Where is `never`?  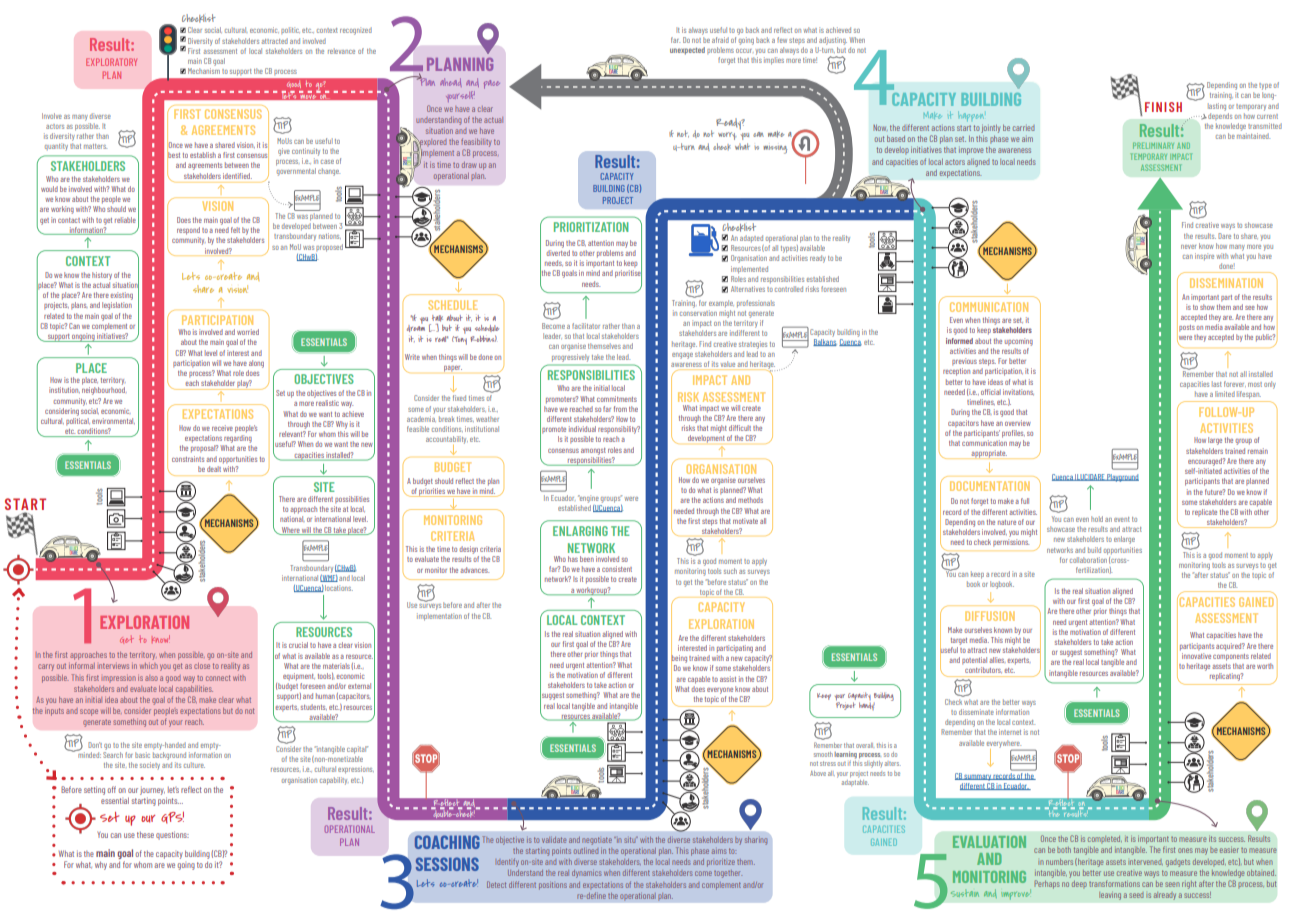 never is located at coordinates (1188, 247).
